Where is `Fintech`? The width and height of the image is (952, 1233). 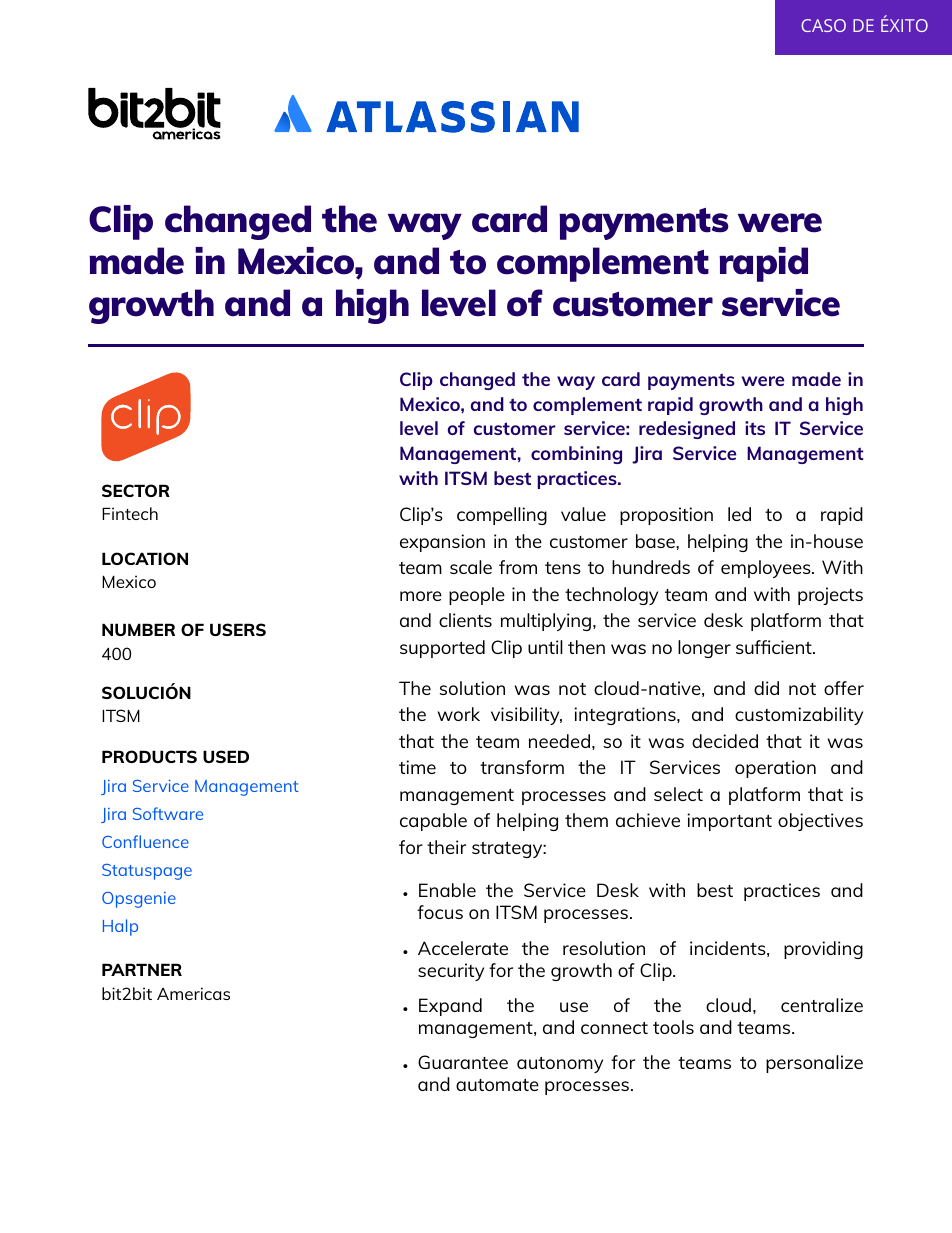 Fintech is located at coordinates (130, 513).
